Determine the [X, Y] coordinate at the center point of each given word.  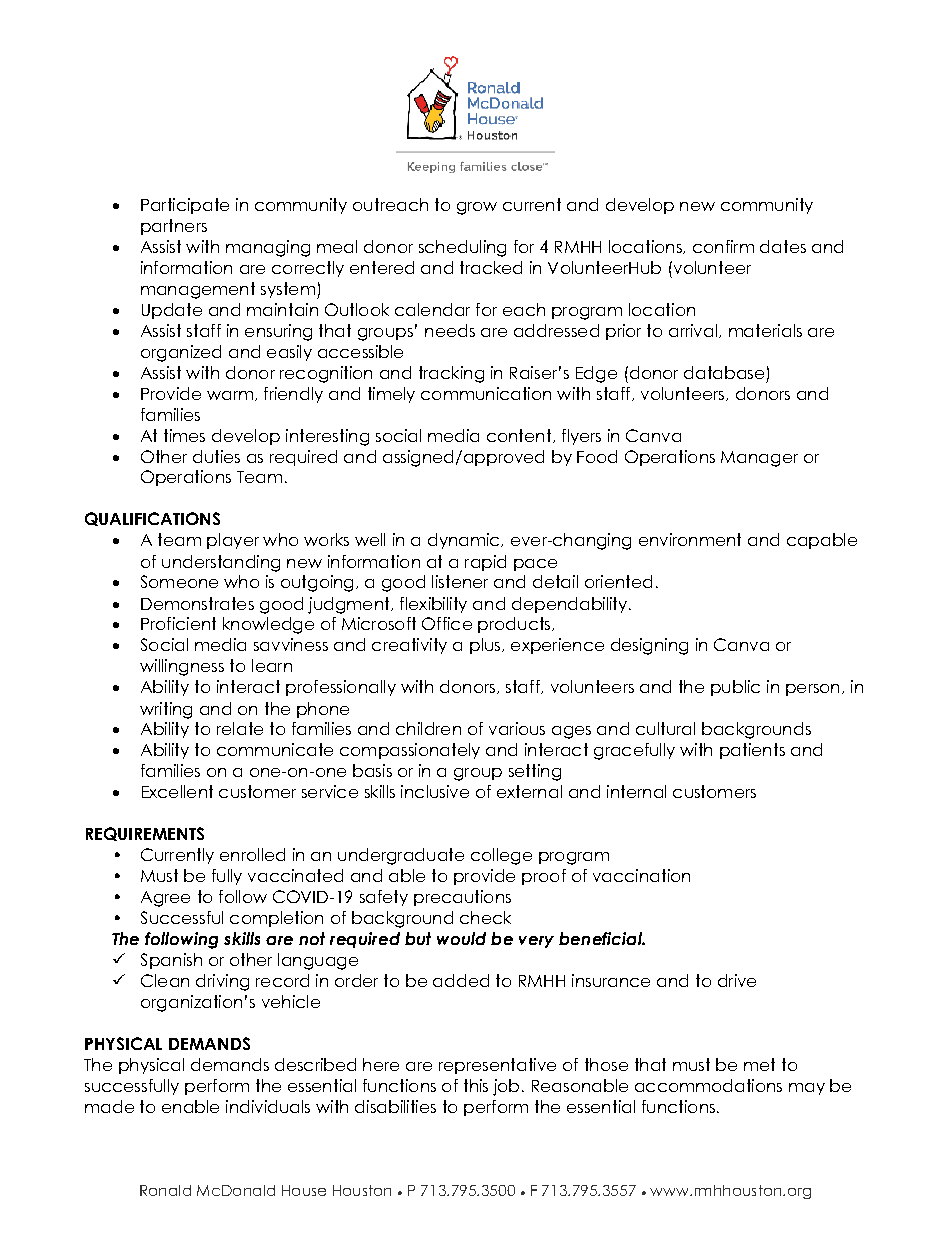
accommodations [708, 1085]
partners [174, 227]
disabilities [395, 1106]
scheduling [462, 248]
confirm [723, 246]
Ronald [165, 1190]
